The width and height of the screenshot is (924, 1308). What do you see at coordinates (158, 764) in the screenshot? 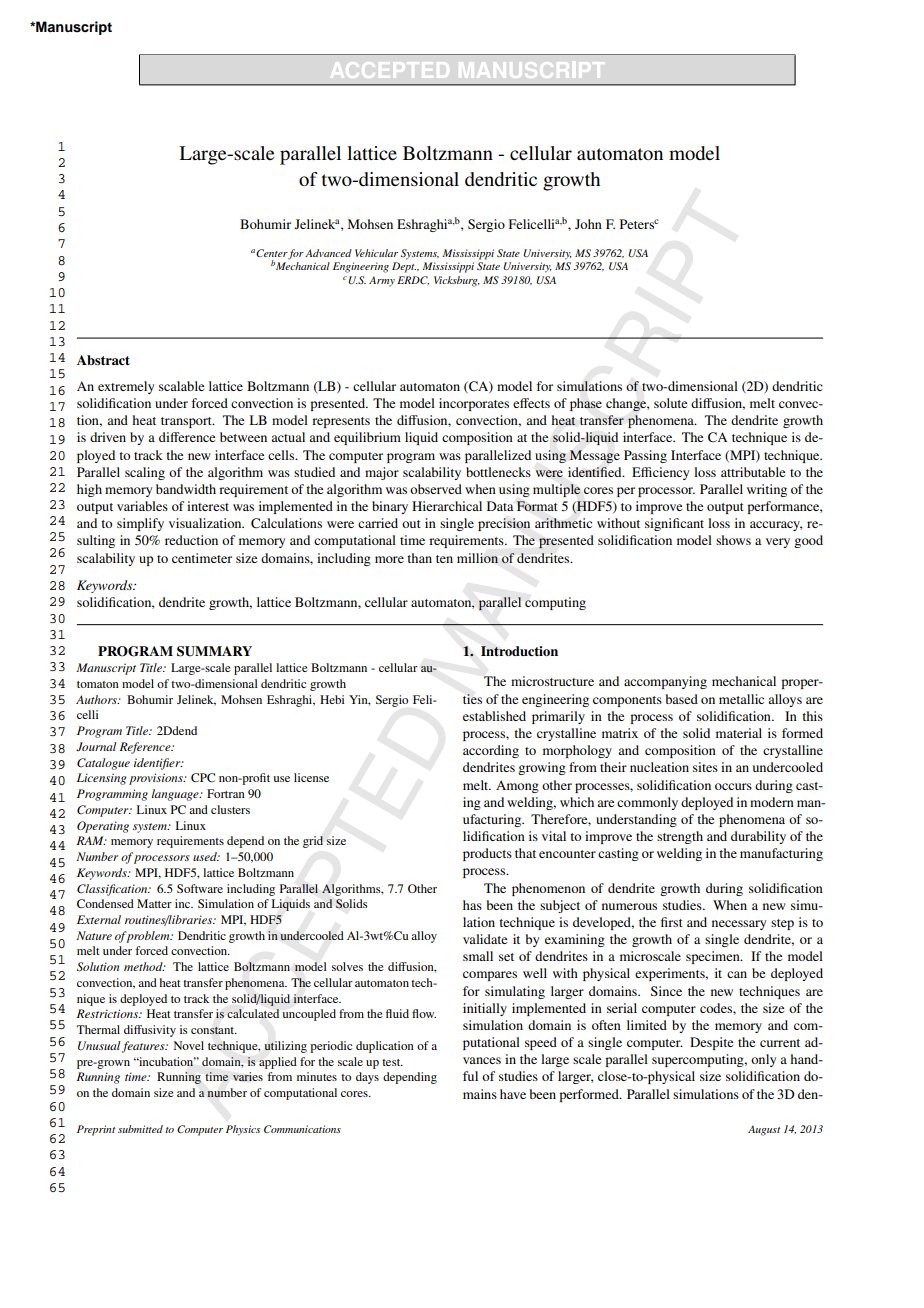
I see `identifier` at bounding box center [158, 764].
